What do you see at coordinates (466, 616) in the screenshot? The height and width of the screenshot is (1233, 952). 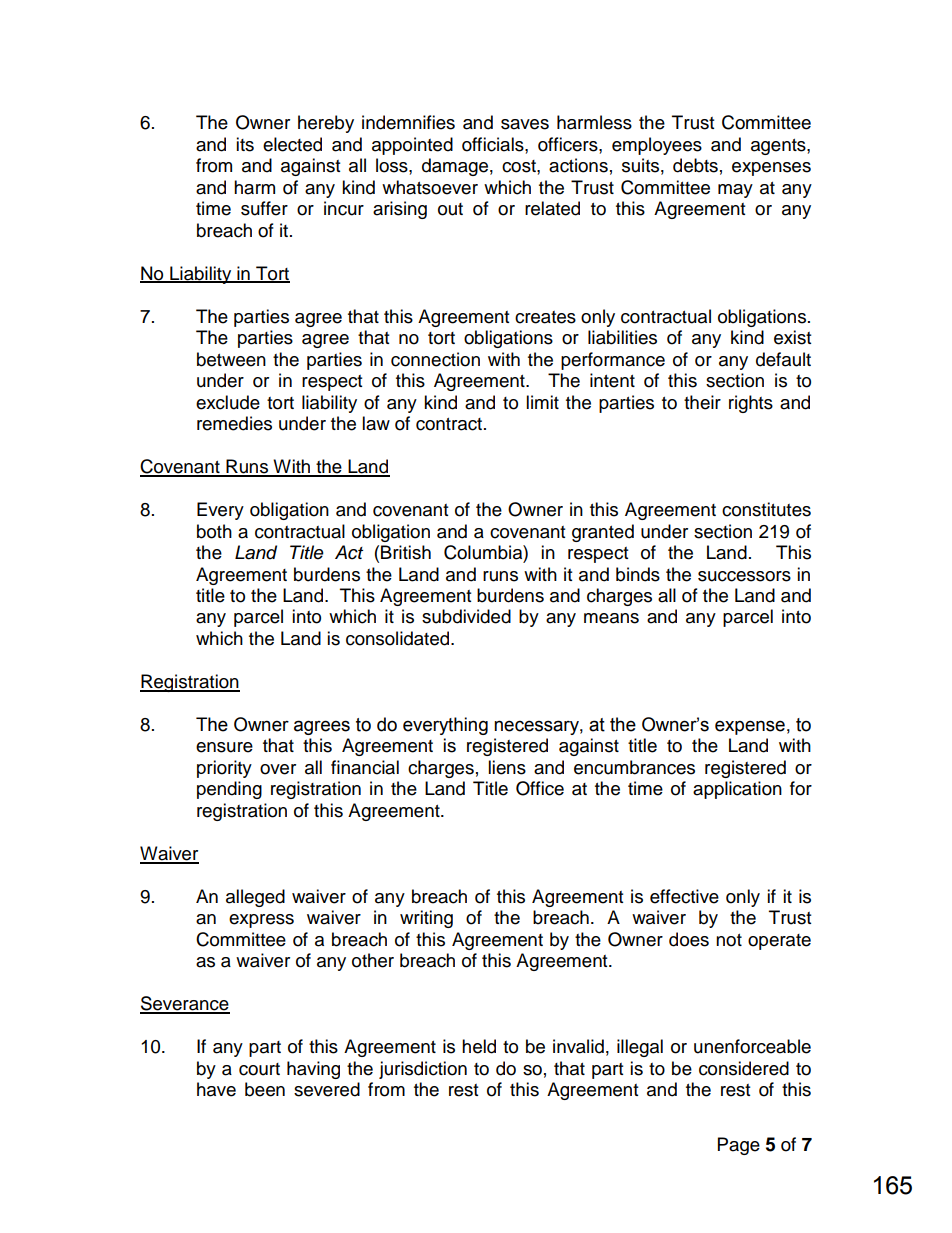 I see `subdivided` at bounding box center [466, 616].
